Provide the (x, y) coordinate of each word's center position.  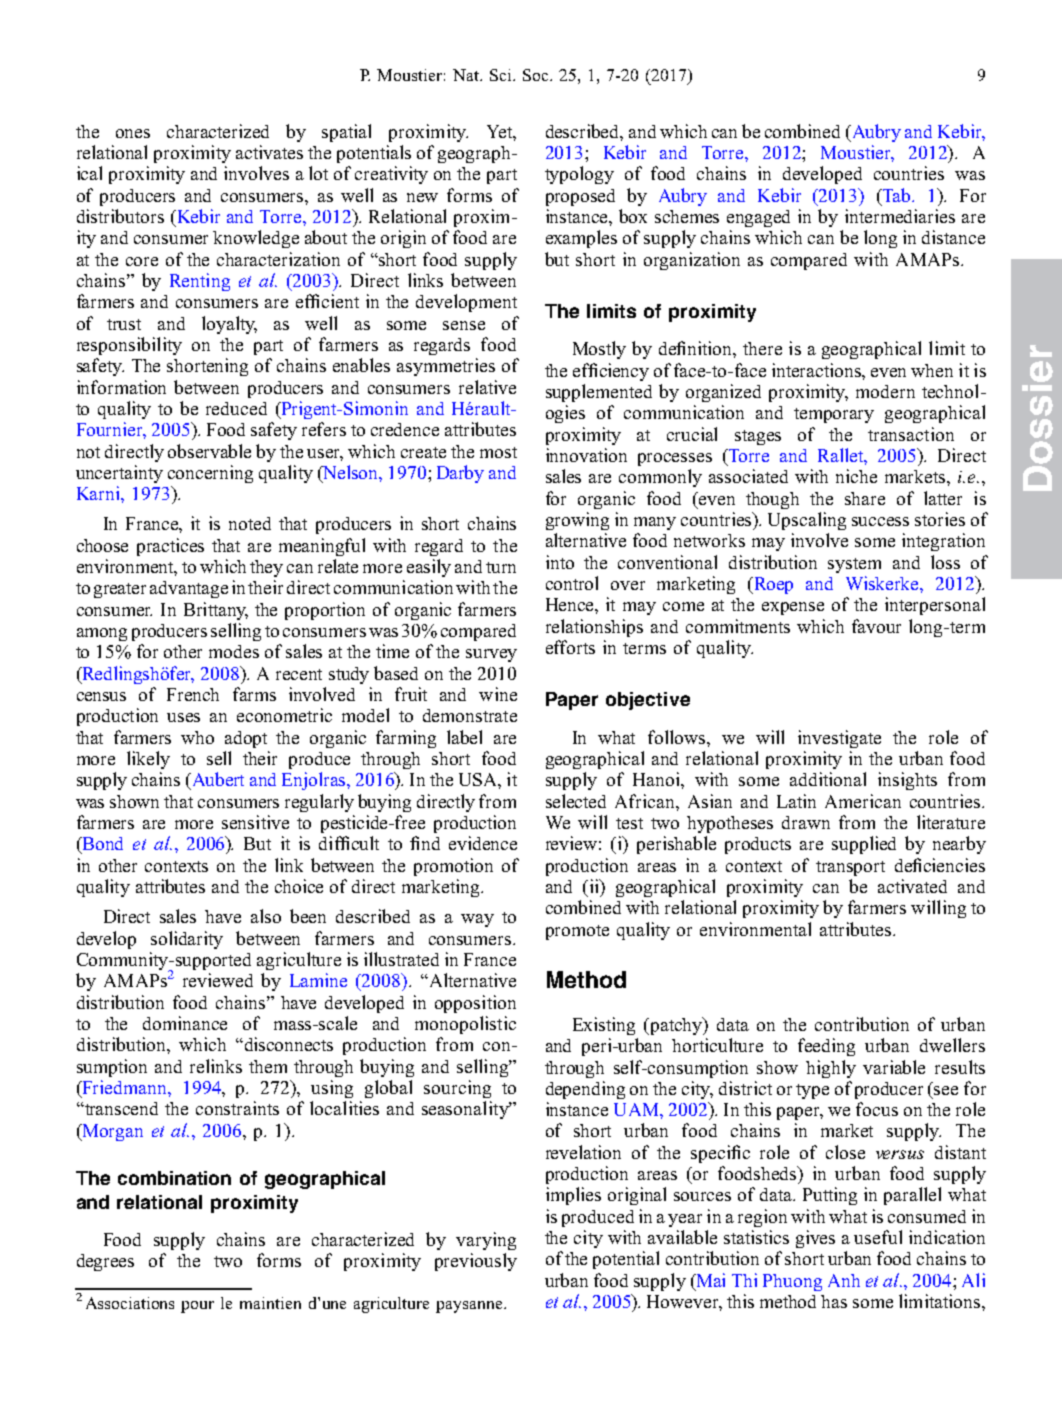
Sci (502, 75)
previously (476, 1262)
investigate (839, 739)
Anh (844, 1280)
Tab (896, 195)
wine (498, 694)
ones (133, 133)
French (193, 694)
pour (197, 1307)
